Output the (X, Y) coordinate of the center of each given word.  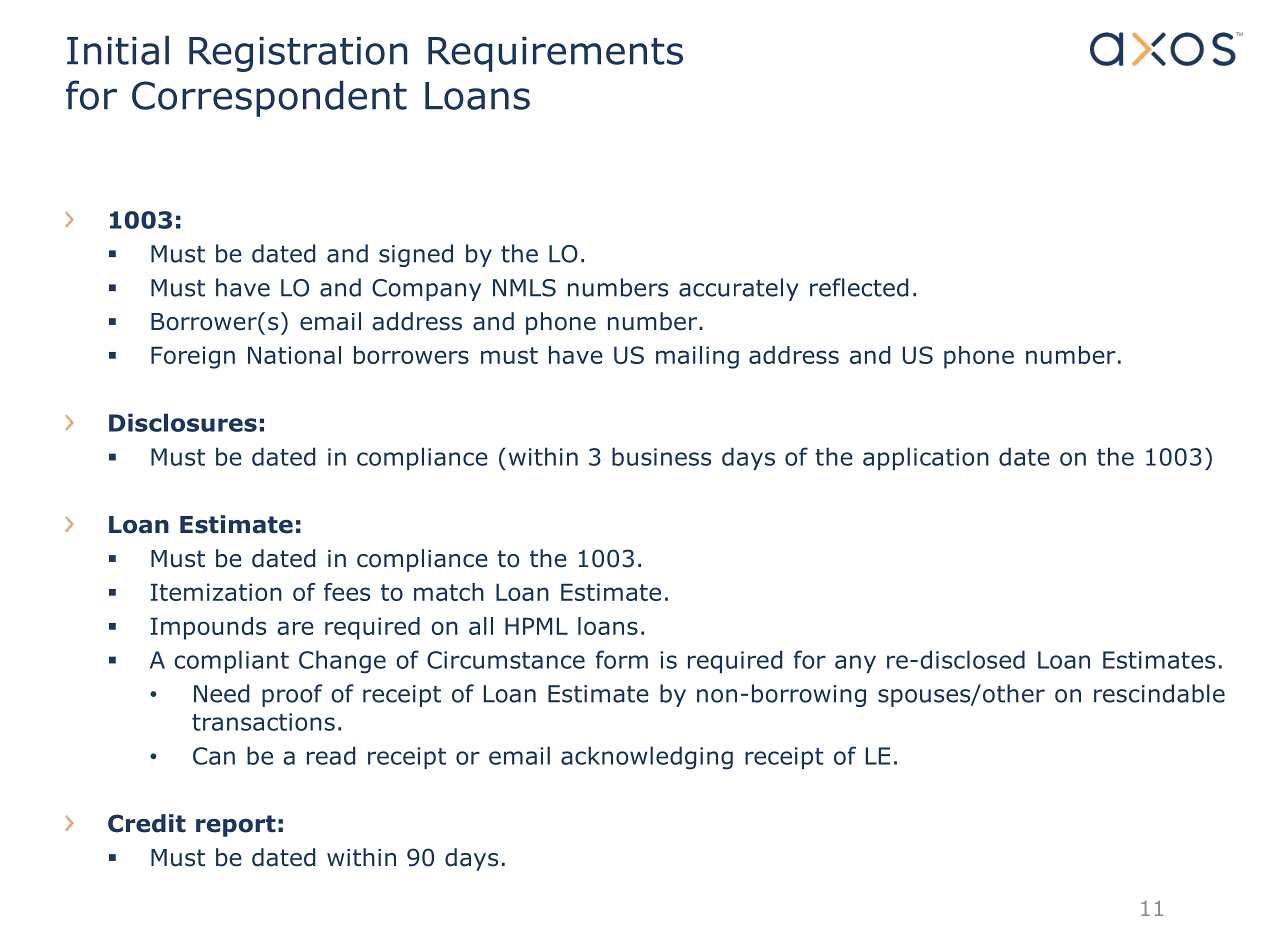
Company (426, 290)
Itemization (216, 592)
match (449, 592)
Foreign (193, 357)
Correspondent (269, 98)
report (236, 826)
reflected (859, 287)
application (926, 458)
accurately (739, 289)
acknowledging (647, 758)
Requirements (555, 54)
